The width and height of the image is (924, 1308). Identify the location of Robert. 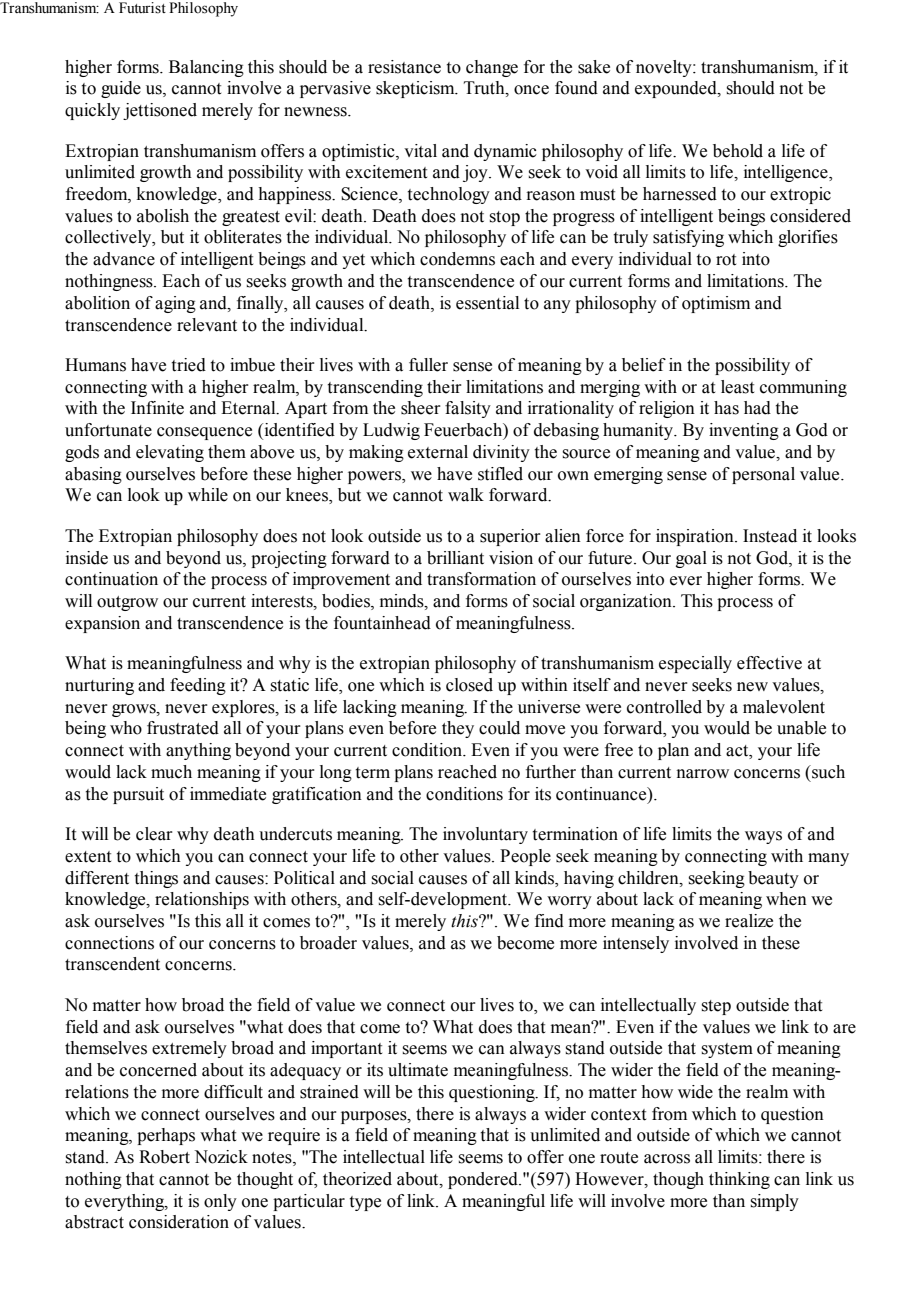
(164, 1157).
